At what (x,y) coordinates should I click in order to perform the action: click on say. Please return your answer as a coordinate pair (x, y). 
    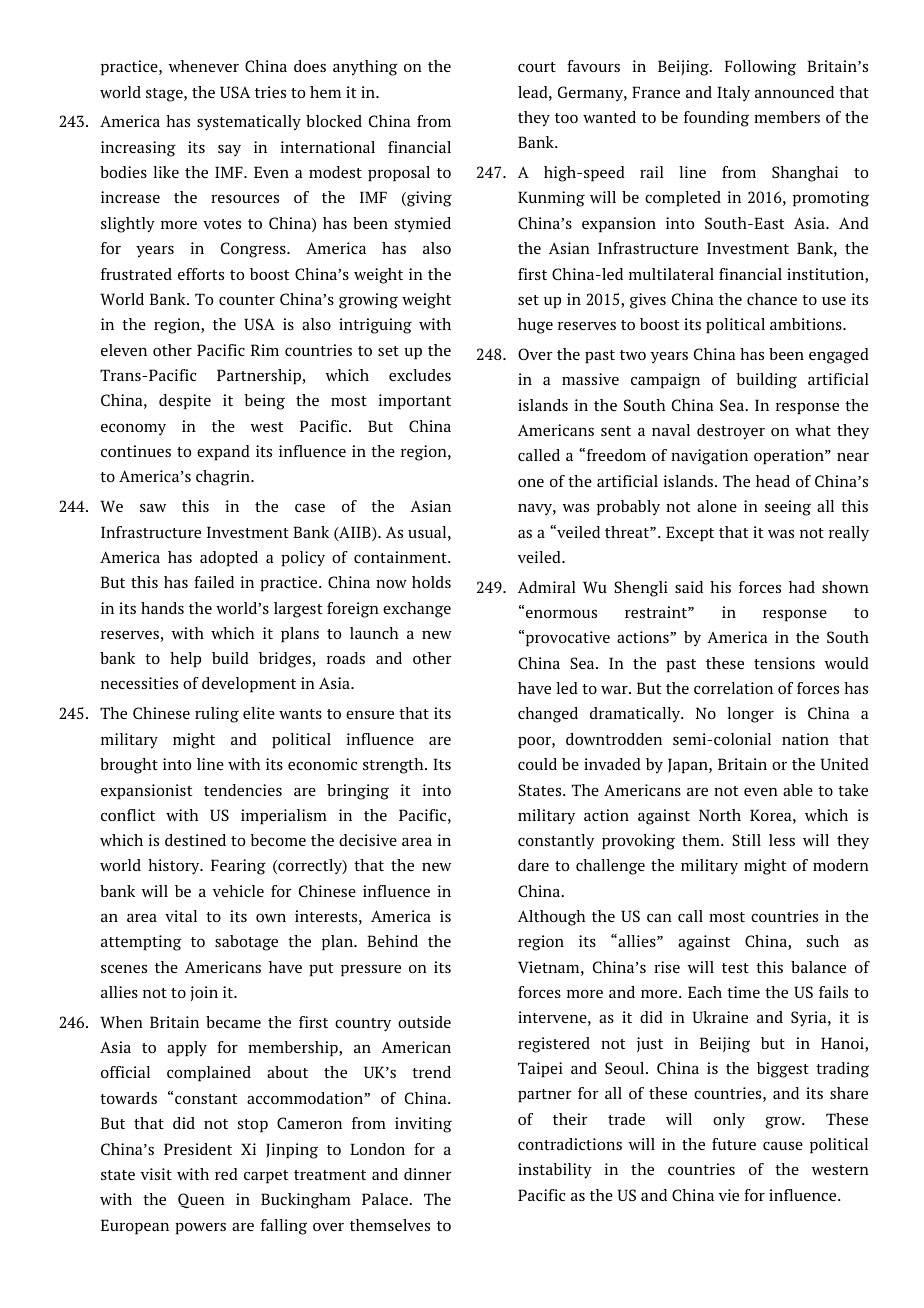
    Looking at the image, I should click on (229, 150).
